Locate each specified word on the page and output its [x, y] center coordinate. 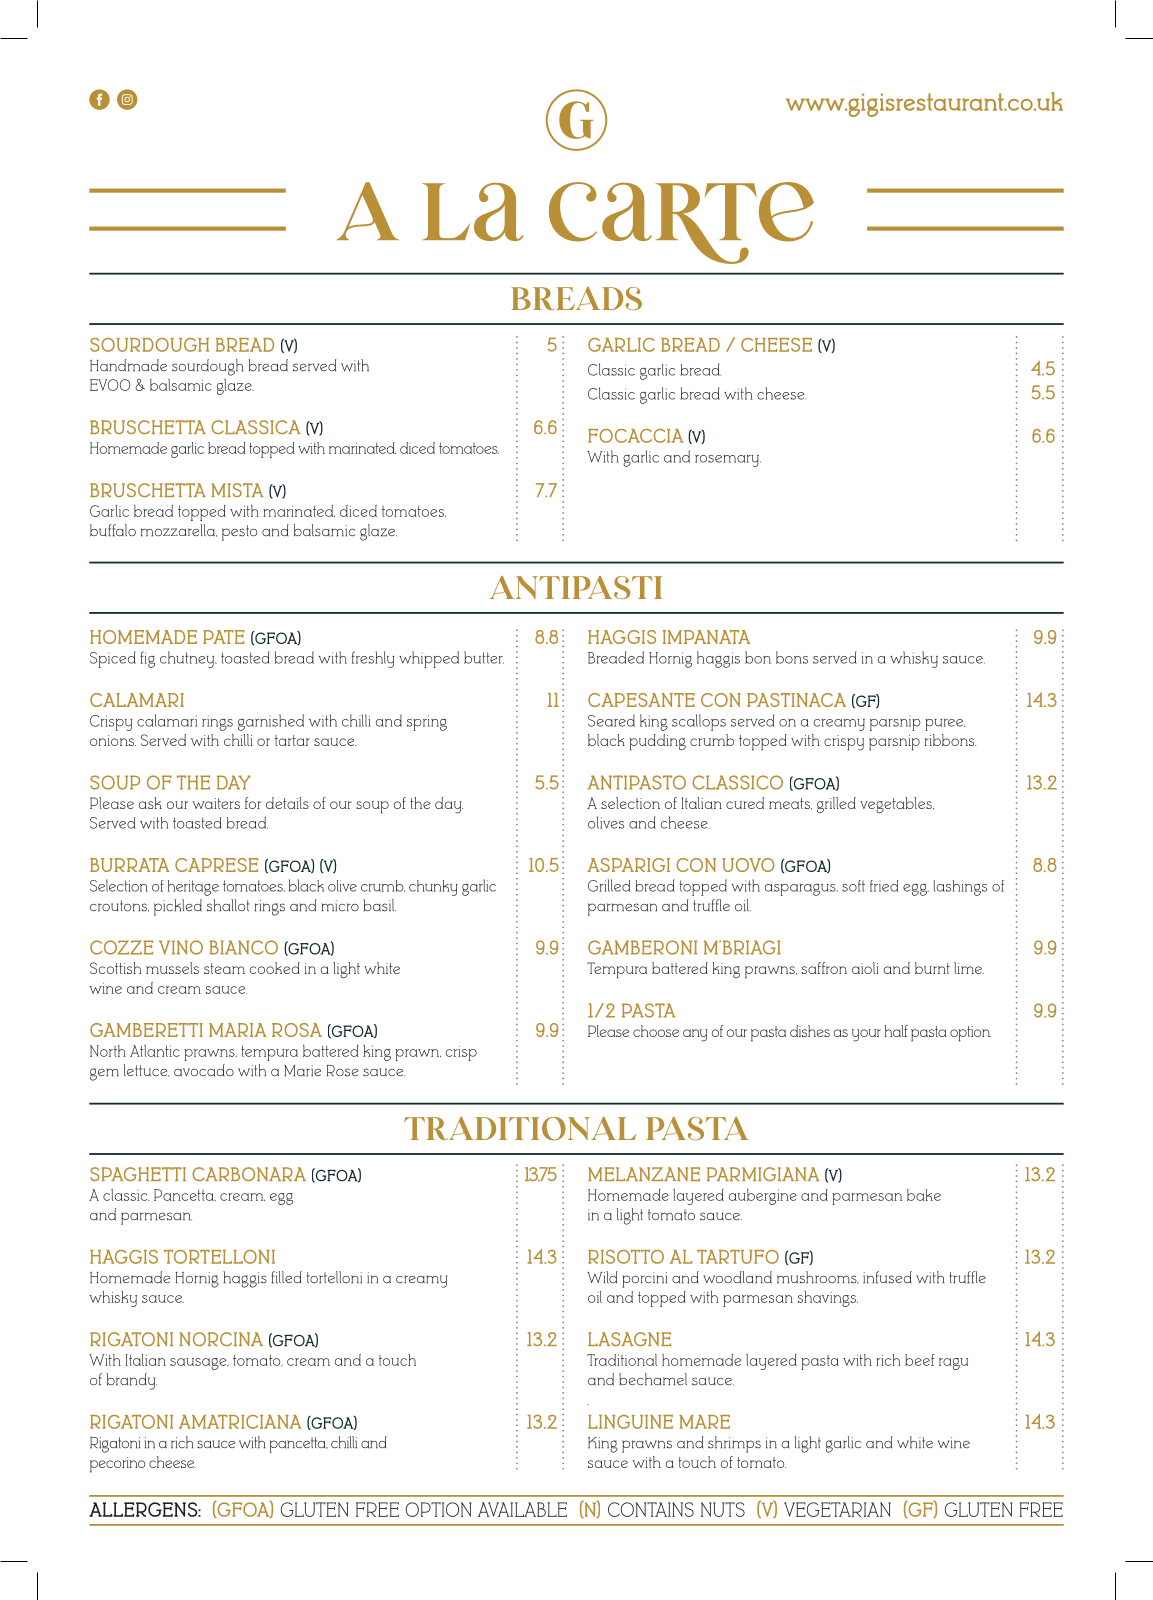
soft [853, 886]
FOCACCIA [635, 436]
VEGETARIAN [837, 1509]
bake [924, 1195]
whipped [429, 659]
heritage [193, 888]
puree [945, 725]
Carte [681, 223]
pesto [239, 533]
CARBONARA [249, 1174]
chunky [433, 888]
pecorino [117, 1465]
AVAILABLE [522, 1509]
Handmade [128, 365]
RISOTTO [626, 1257]
